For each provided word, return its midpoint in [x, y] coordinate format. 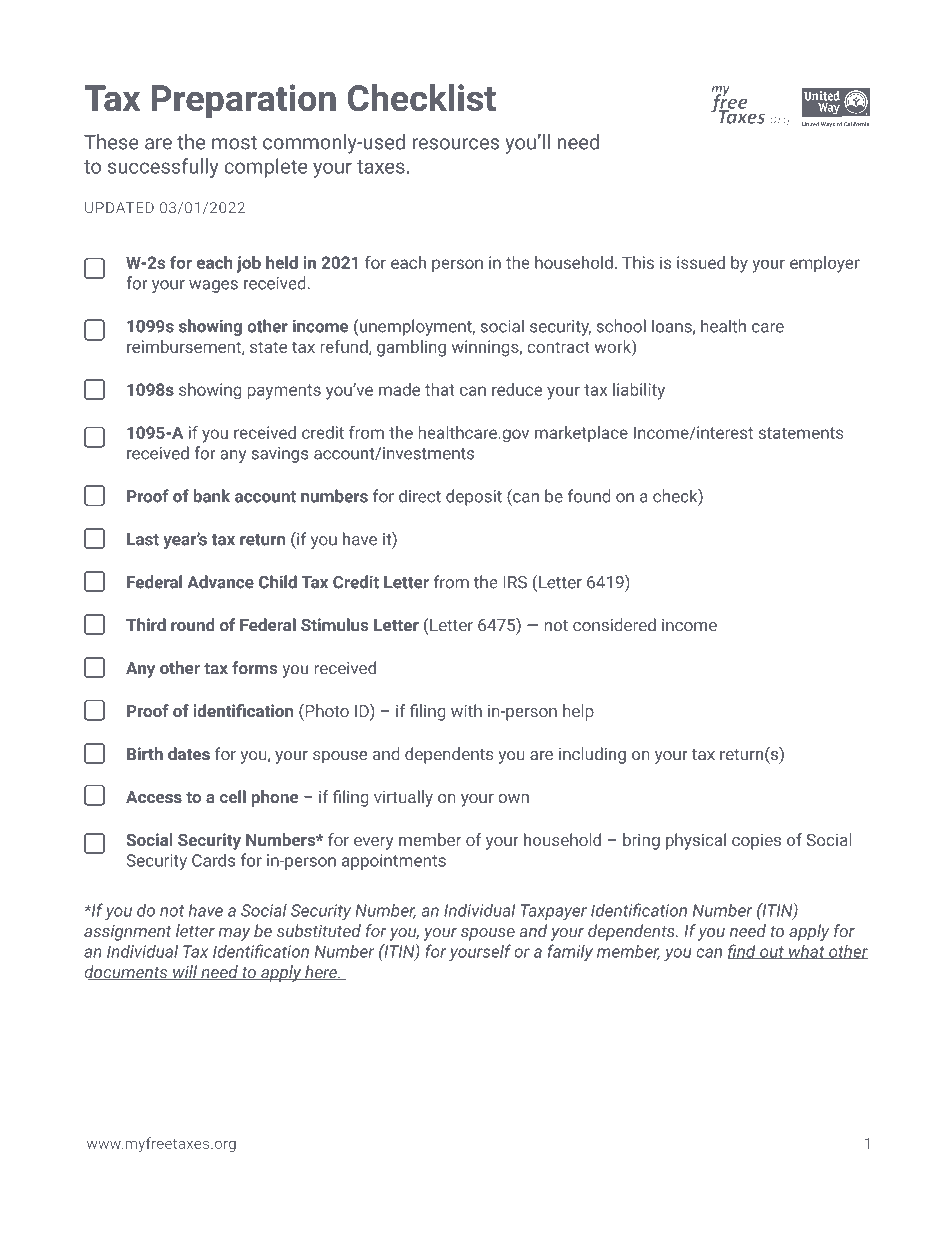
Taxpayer [554, 912]
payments [284, 392]
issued [701, 262]
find [743, 951]
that [439, 389]
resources [456, 144]
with [466, 710]
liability [639, 391]
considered [614, 624]
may [234, 934]
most [234, 143]
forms [254, 667]
